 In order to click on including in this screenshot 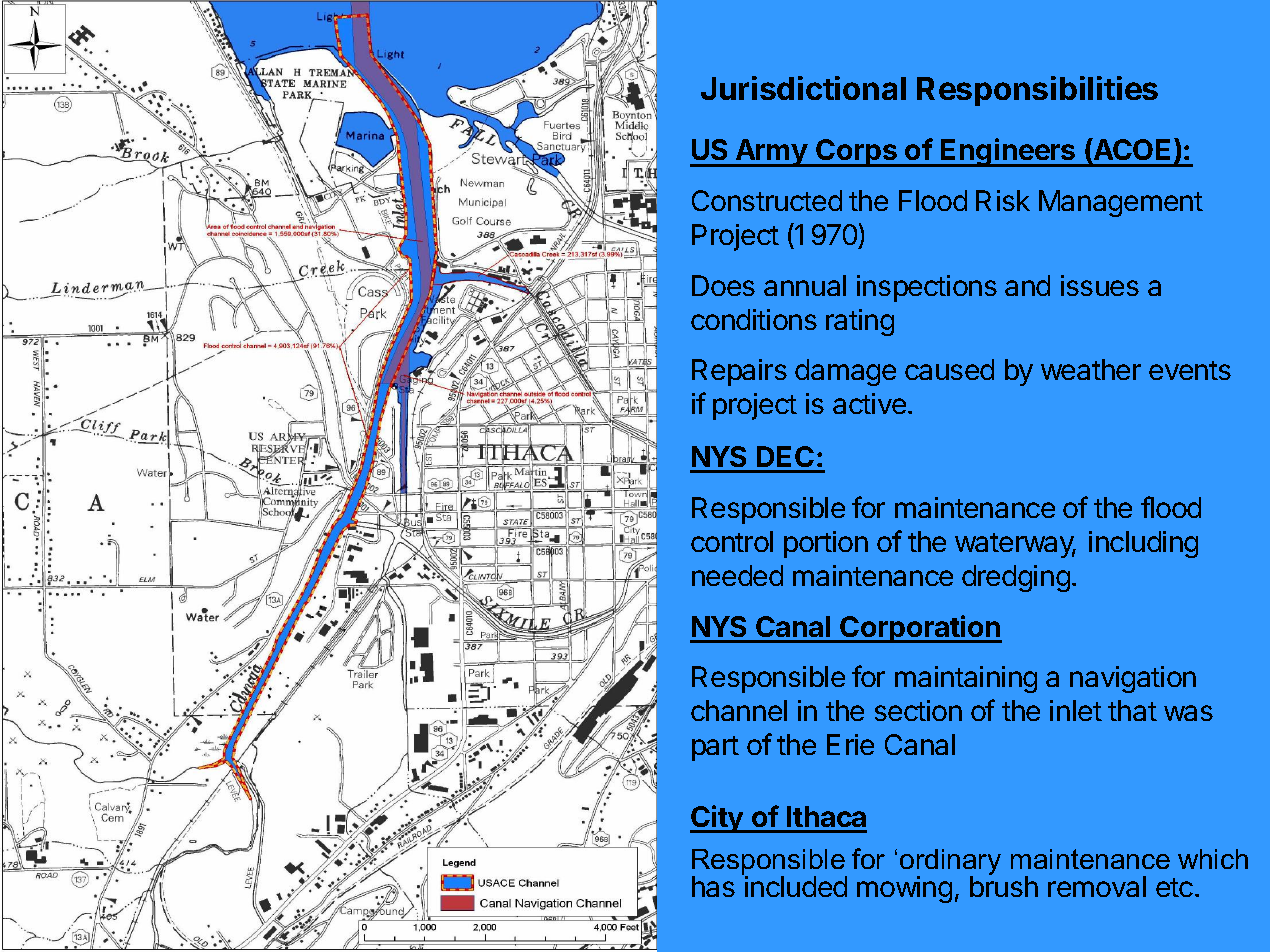, I will do `click(1143, 544)`.
